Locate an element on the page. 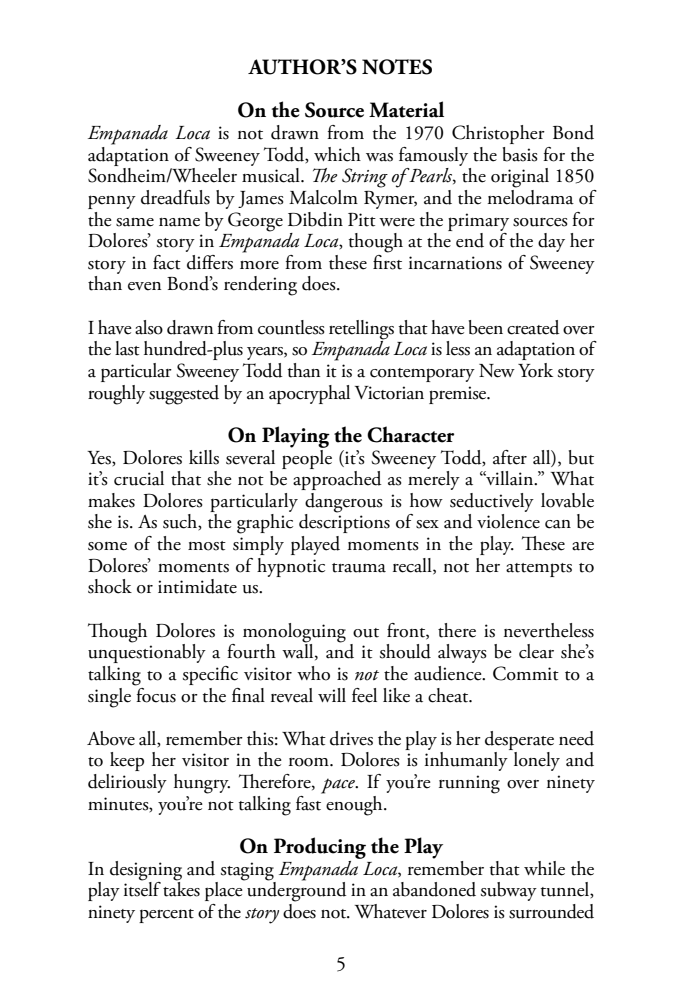 This image has width=682, height=1006. NOTES is located at coordinates (397, 67).
